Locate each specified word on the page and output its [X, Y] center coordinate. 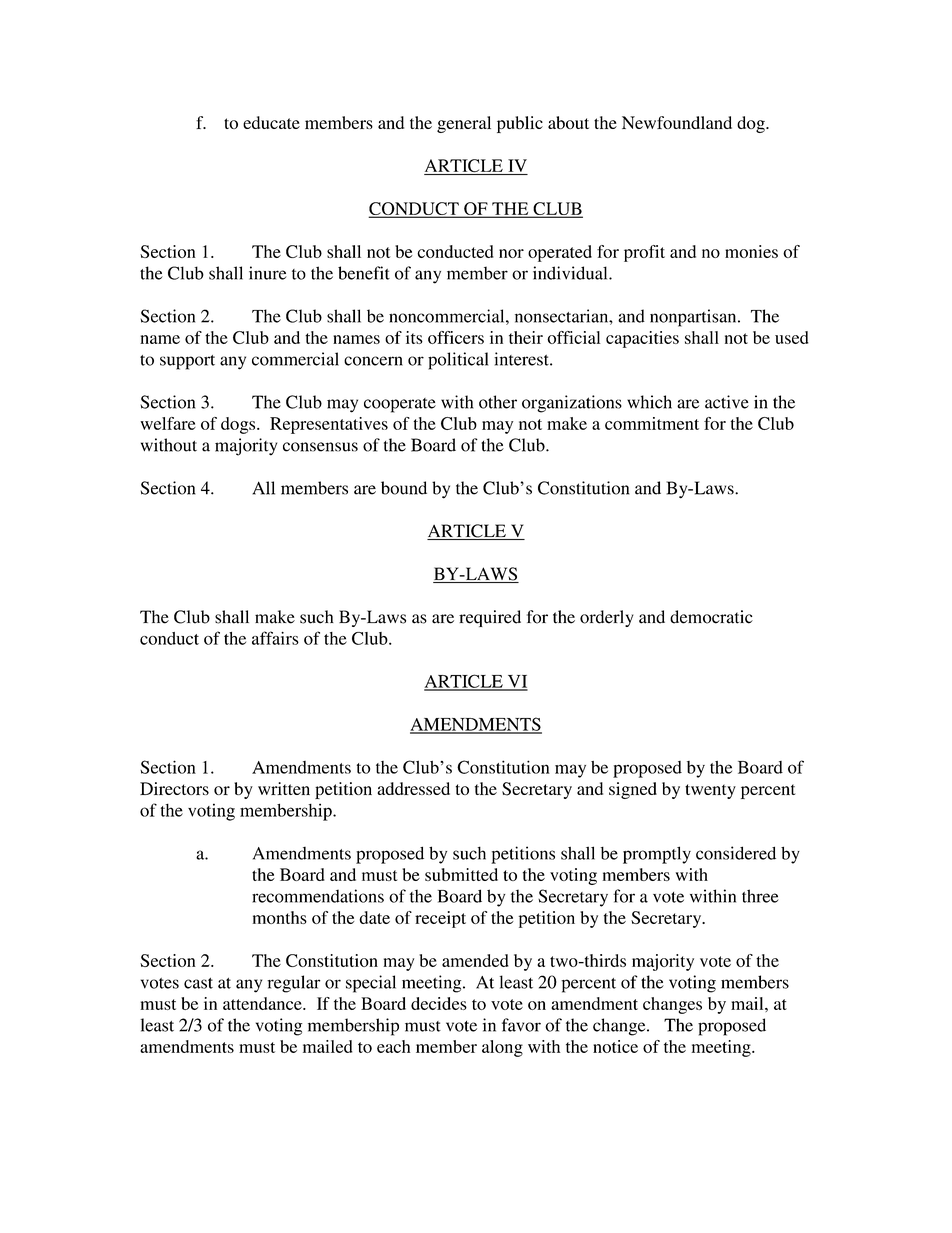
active [727, 402]
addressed [413, 788]
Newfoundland [677, 122]
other [498, 402]
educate [271, 122]
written [284, 788]
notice [615, 1046]
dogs [239, 425]
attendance [263, 1003]
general [464, 124]
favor [521, 1025]
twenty [710, 791]
